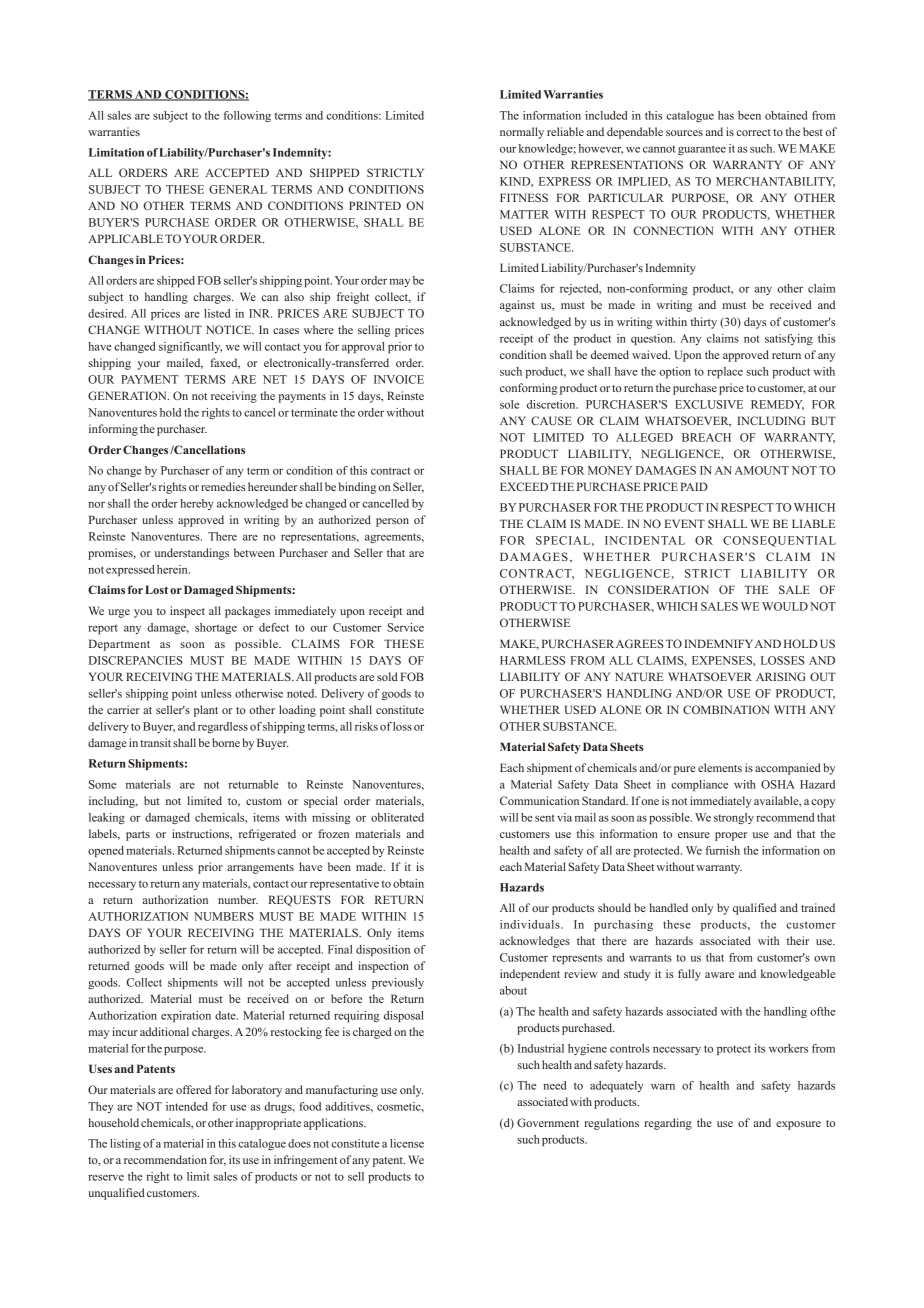 The width and height of the screenshot is (924, 1308). Describe the element at coordinates (247, 116) in the screenshot. I see `following` at that location.
